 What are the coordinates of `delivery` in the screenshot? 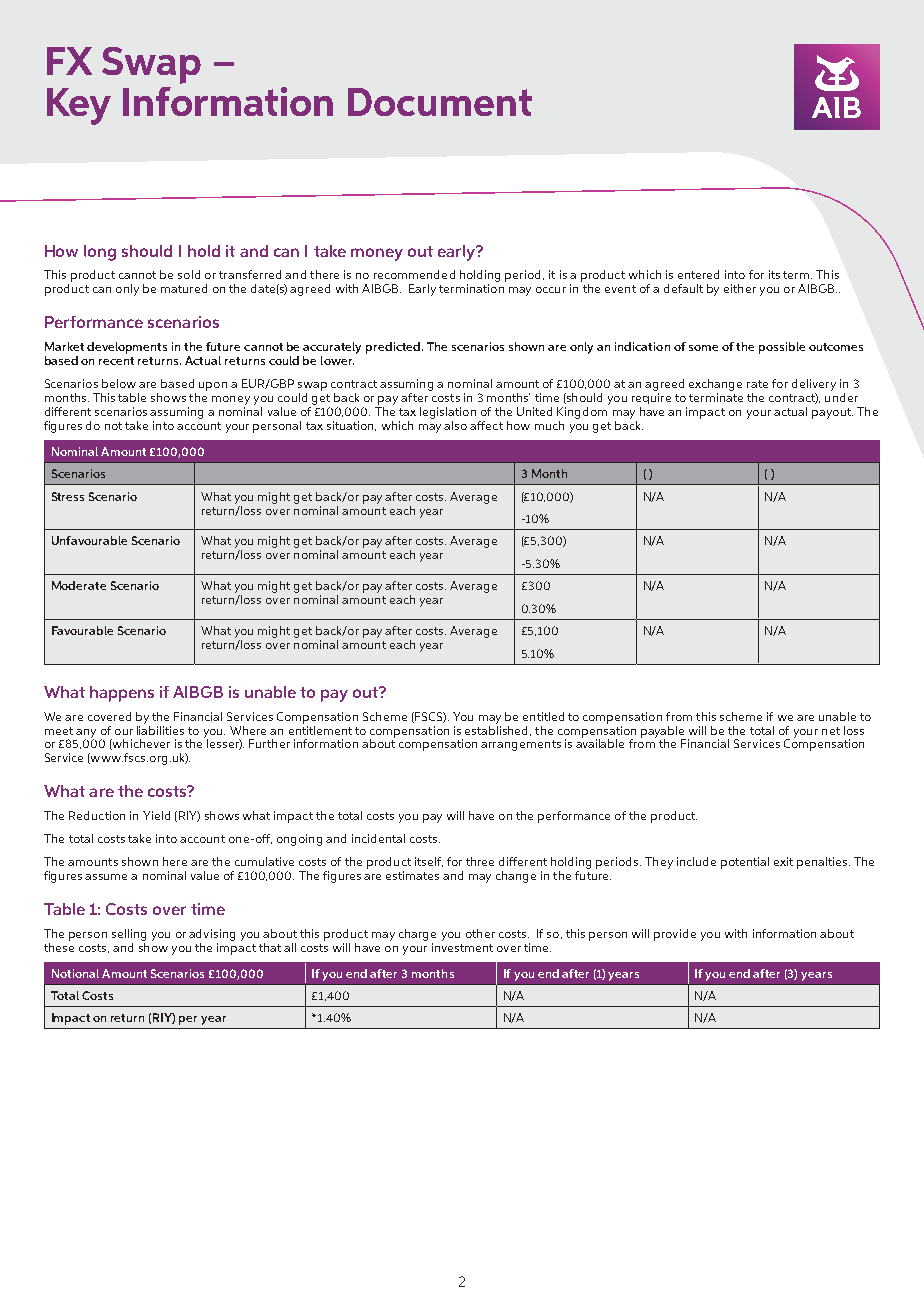 It's located at (814, 385).
